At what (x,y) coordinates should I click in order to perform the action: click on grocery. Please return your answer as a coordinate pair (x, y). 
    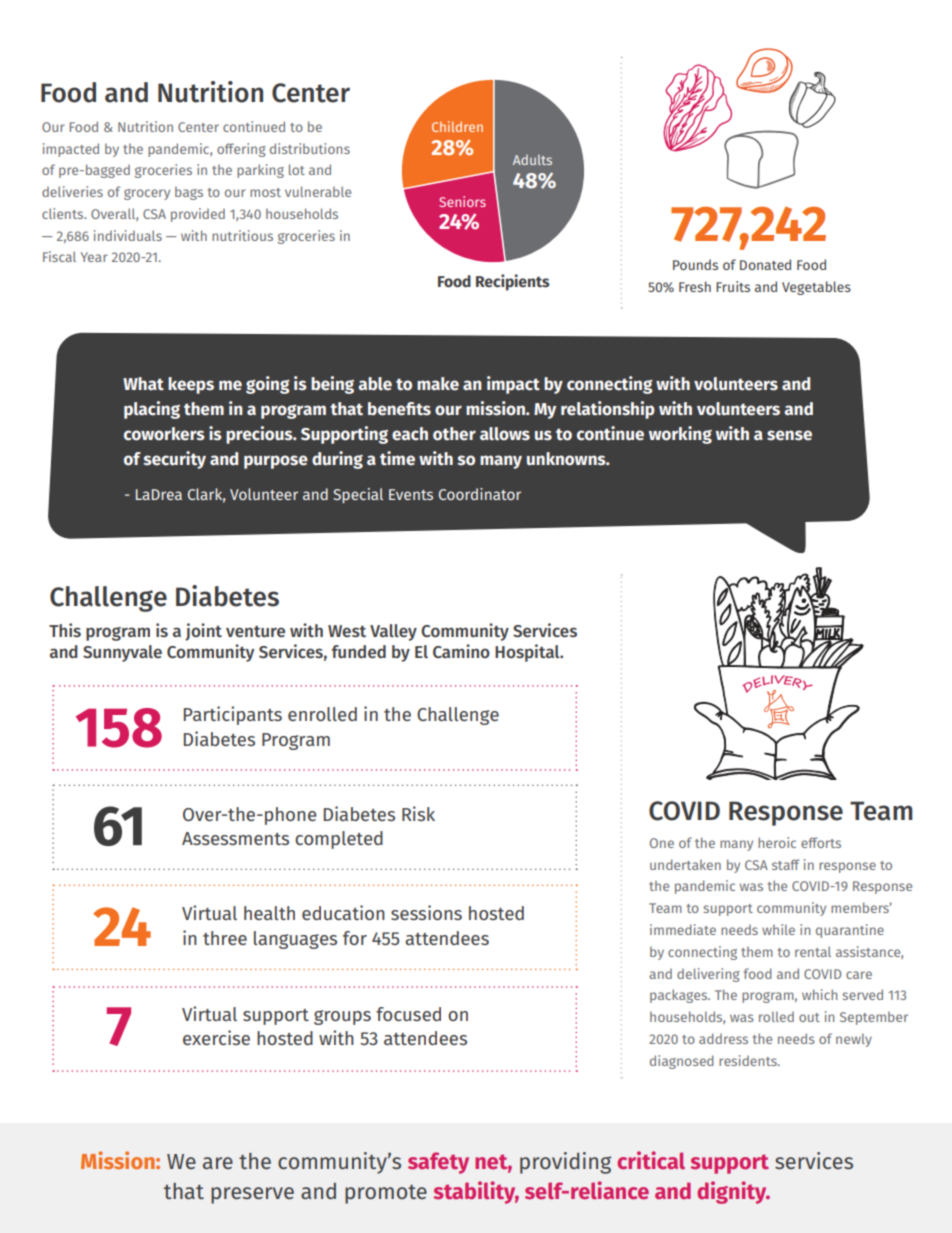
    Looking at the image, I should click on (147, 194).
